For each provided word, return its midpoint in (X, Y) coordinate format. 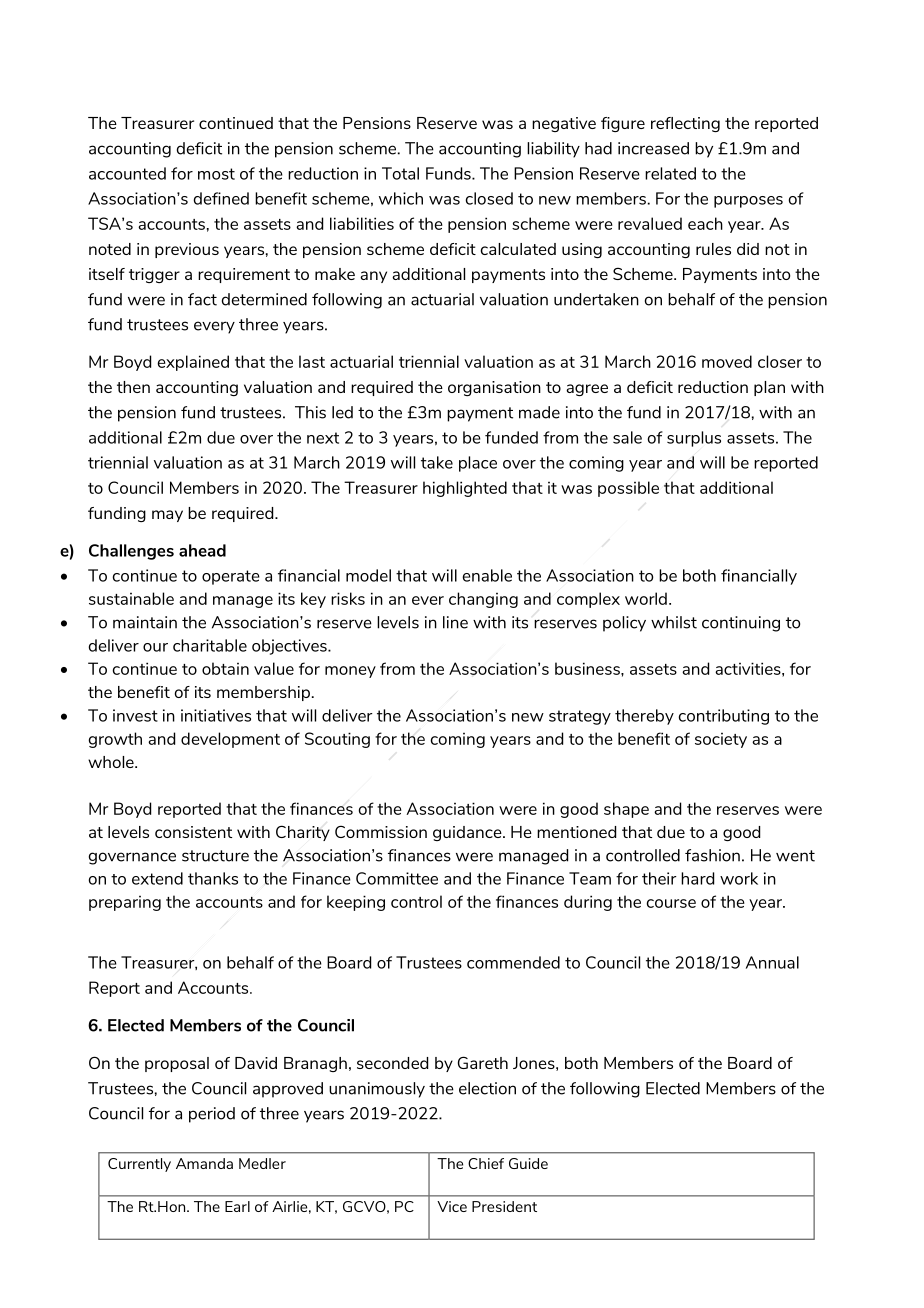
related (670, 173)
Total (400, 173)
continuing (741, 624)
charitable (210, 645)
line (455, 622)
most (216, 174)
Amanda (204, 1163)
